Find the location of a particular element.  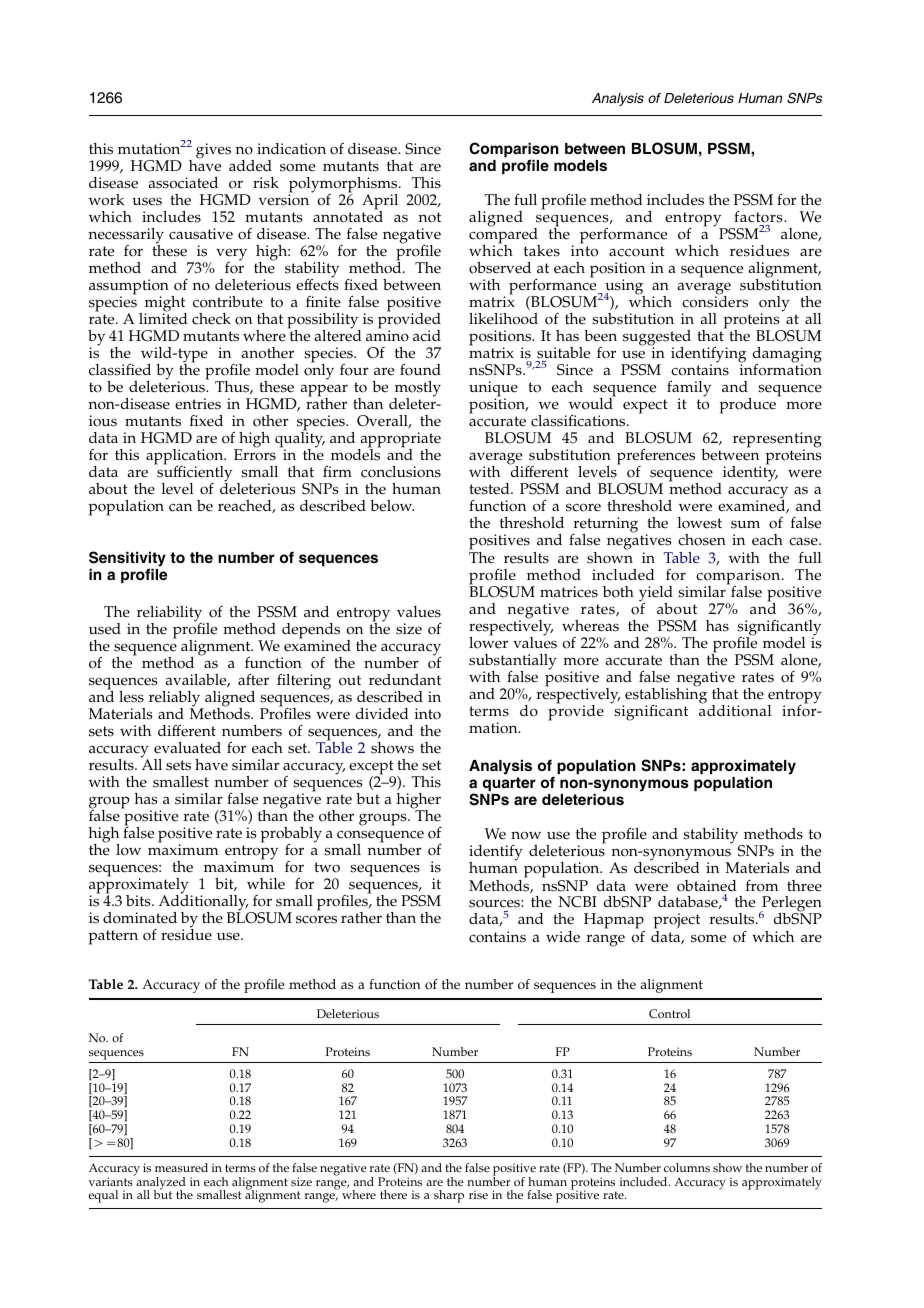

evaluated is located at coordinates (187, 748).
